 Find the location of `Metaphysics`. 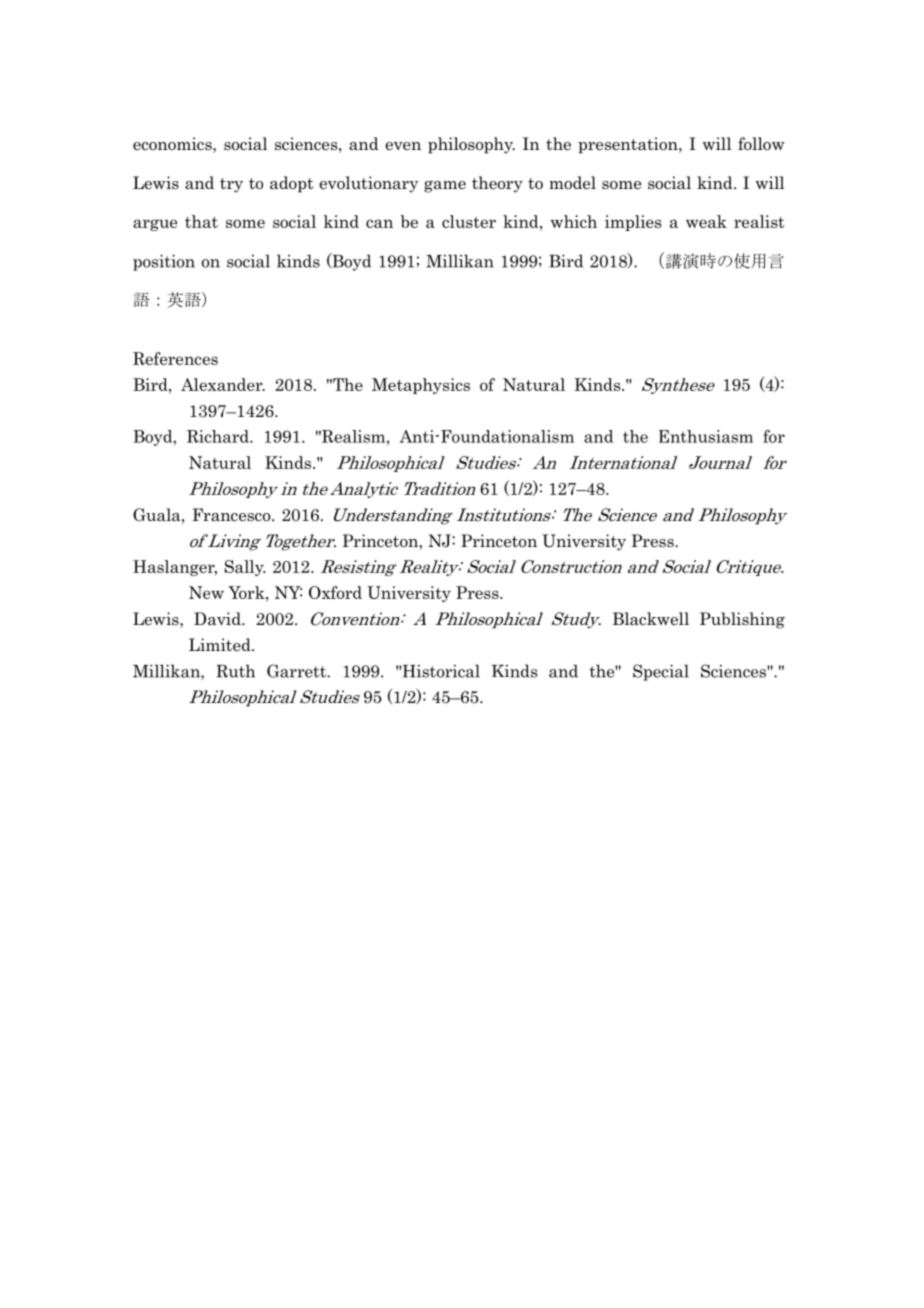

Metaphysics is located at coordinates (421, 386).
